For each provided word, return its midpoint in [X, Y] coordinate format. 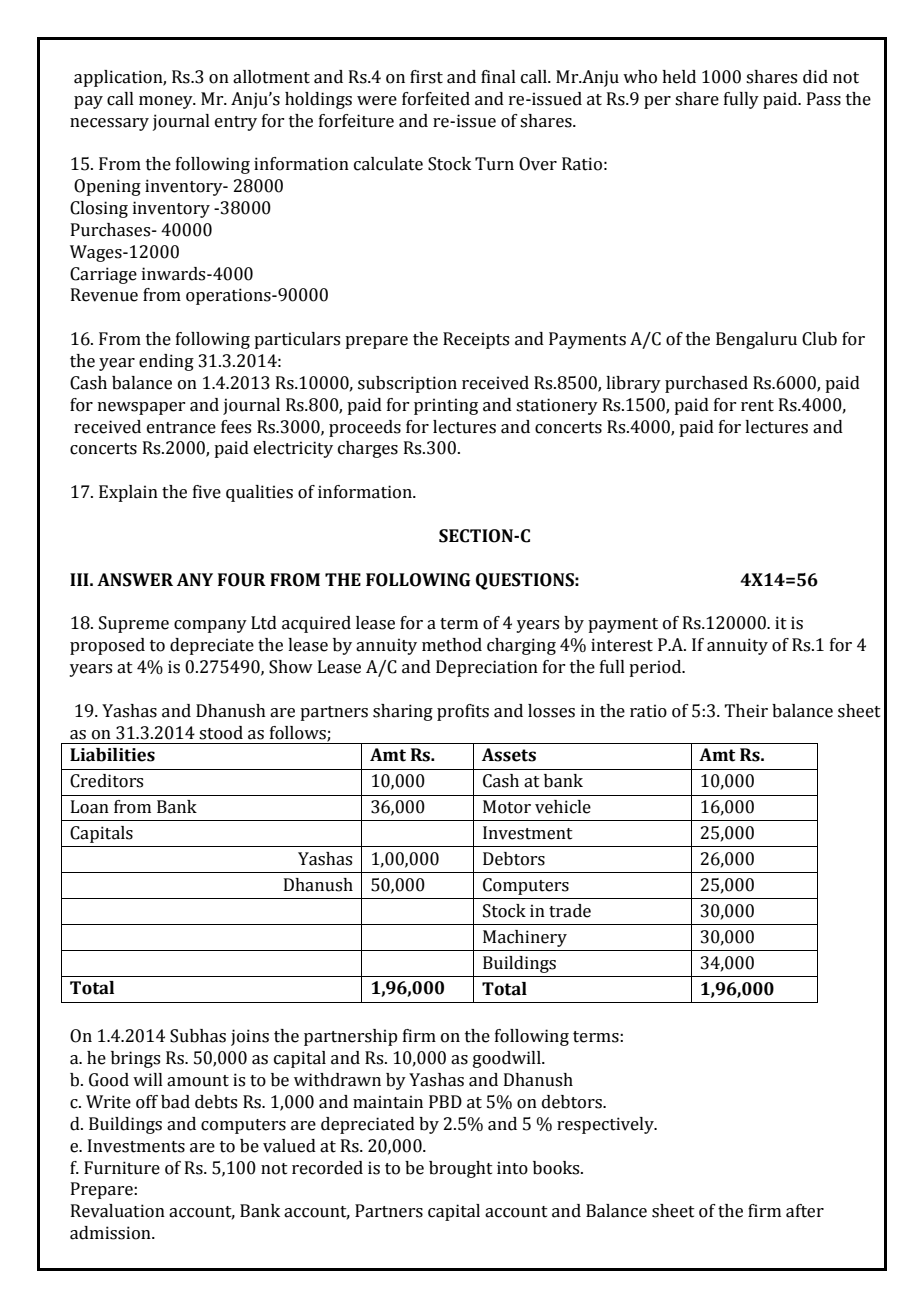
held [679, 77]
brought [461, 1169]
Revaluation [118, 1211]
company [210, 626]
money [167, 102]
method [452, 645]
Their [746, 711]
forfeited [436, 99]
